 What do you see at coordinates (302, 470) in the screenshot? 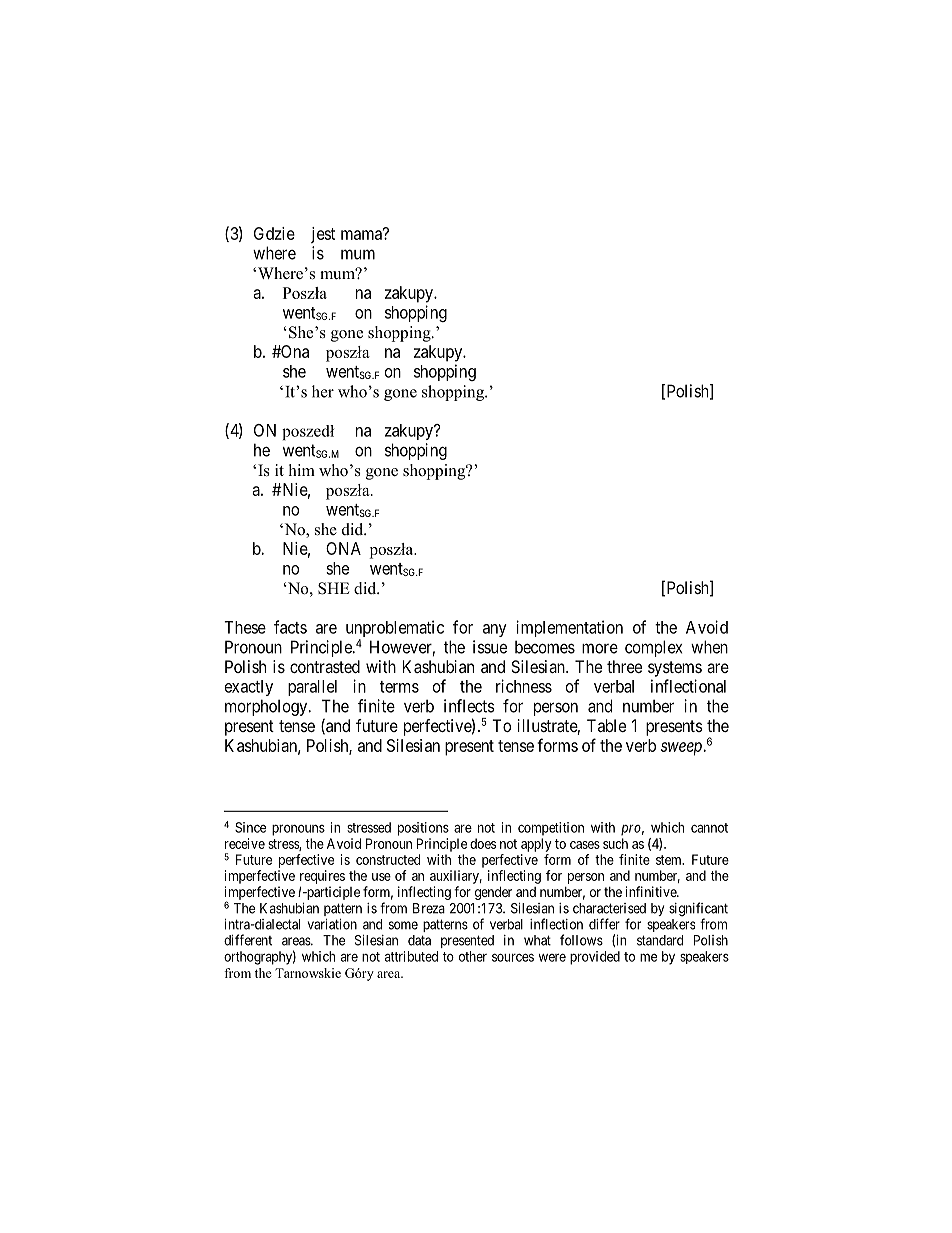
I see `him` at bounding box center [302, 470].
